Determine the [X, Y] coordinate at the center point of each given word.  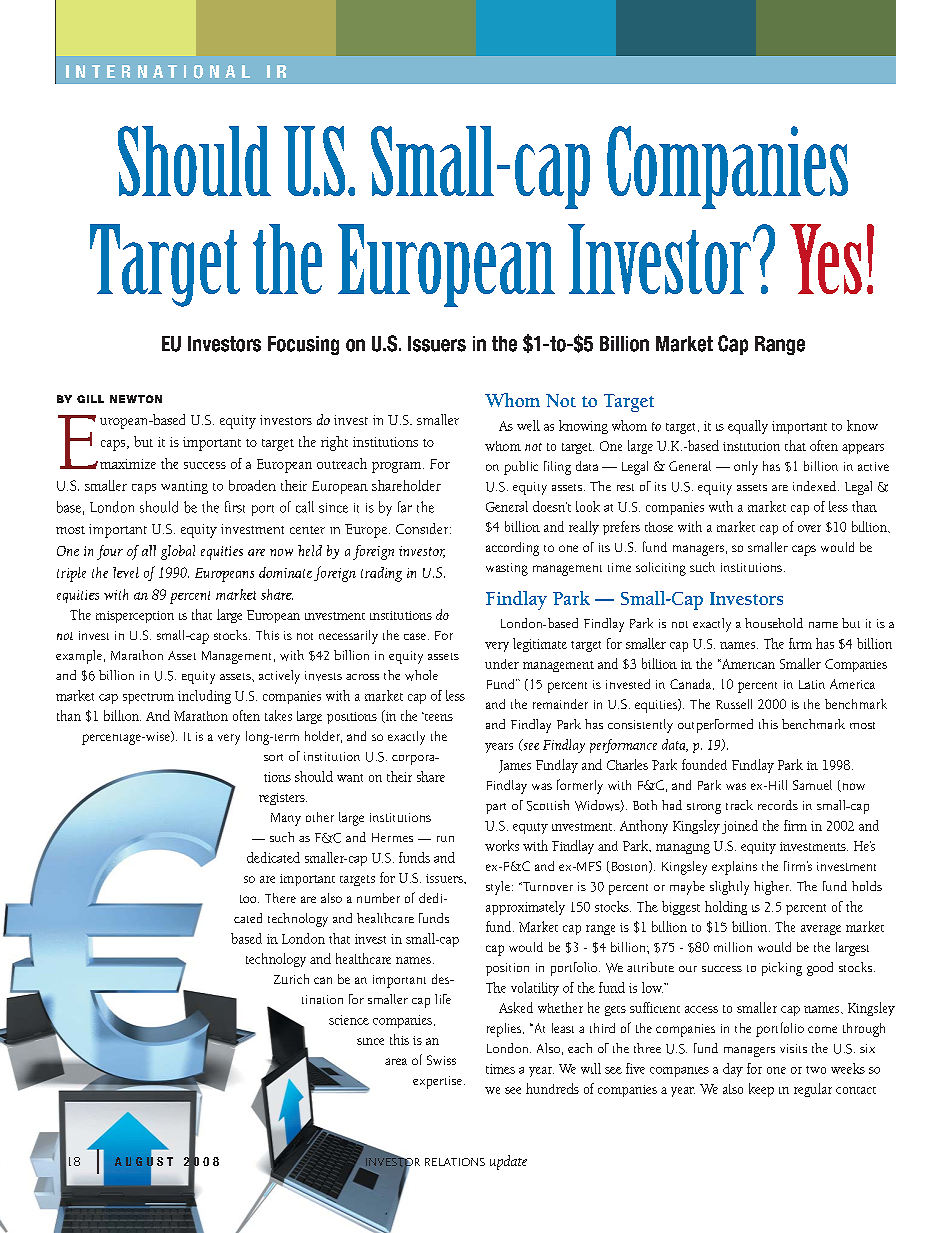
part [496, 808]
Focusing [303, 345]
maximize [128, 464]
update [508, 1162]
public [521, 468]
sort [273, 757]
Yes [826, 259]
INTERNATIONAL [158, 72]
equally [748, 427]
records [778, 805]
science [349, 1020]
